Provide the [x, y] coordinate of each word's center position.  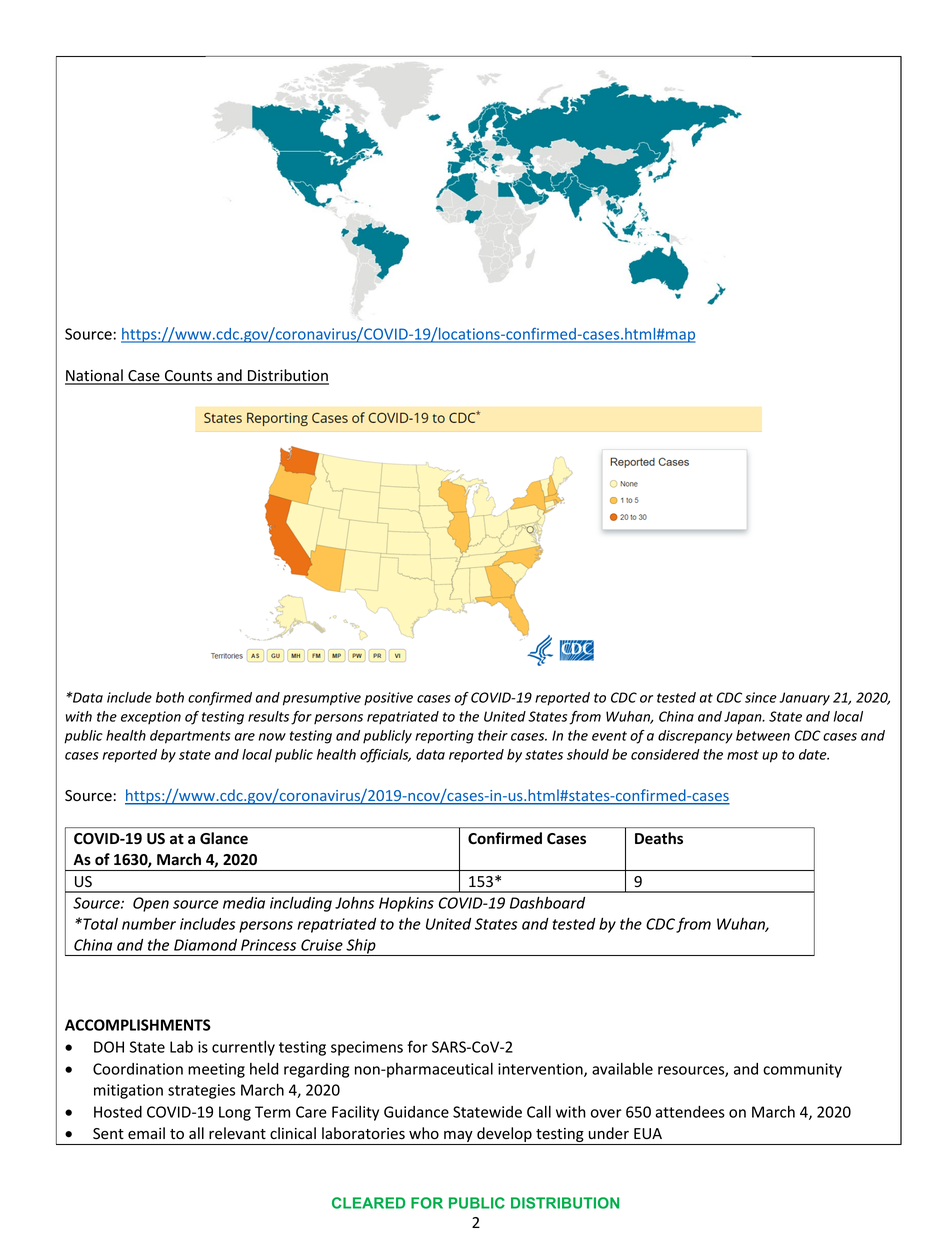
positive [388, 699]
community [802, 1070]
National [95, 376]
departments [190, 737]
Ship [361, 947]
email [146, 1133]
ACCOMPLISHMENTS [138, 1025]
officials [385, 756]
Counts [189, 377]
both [170, 697]
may [458, 1138]
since [761, 697]
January [804, 699]
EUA [648, 1133]
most [743, 755]
